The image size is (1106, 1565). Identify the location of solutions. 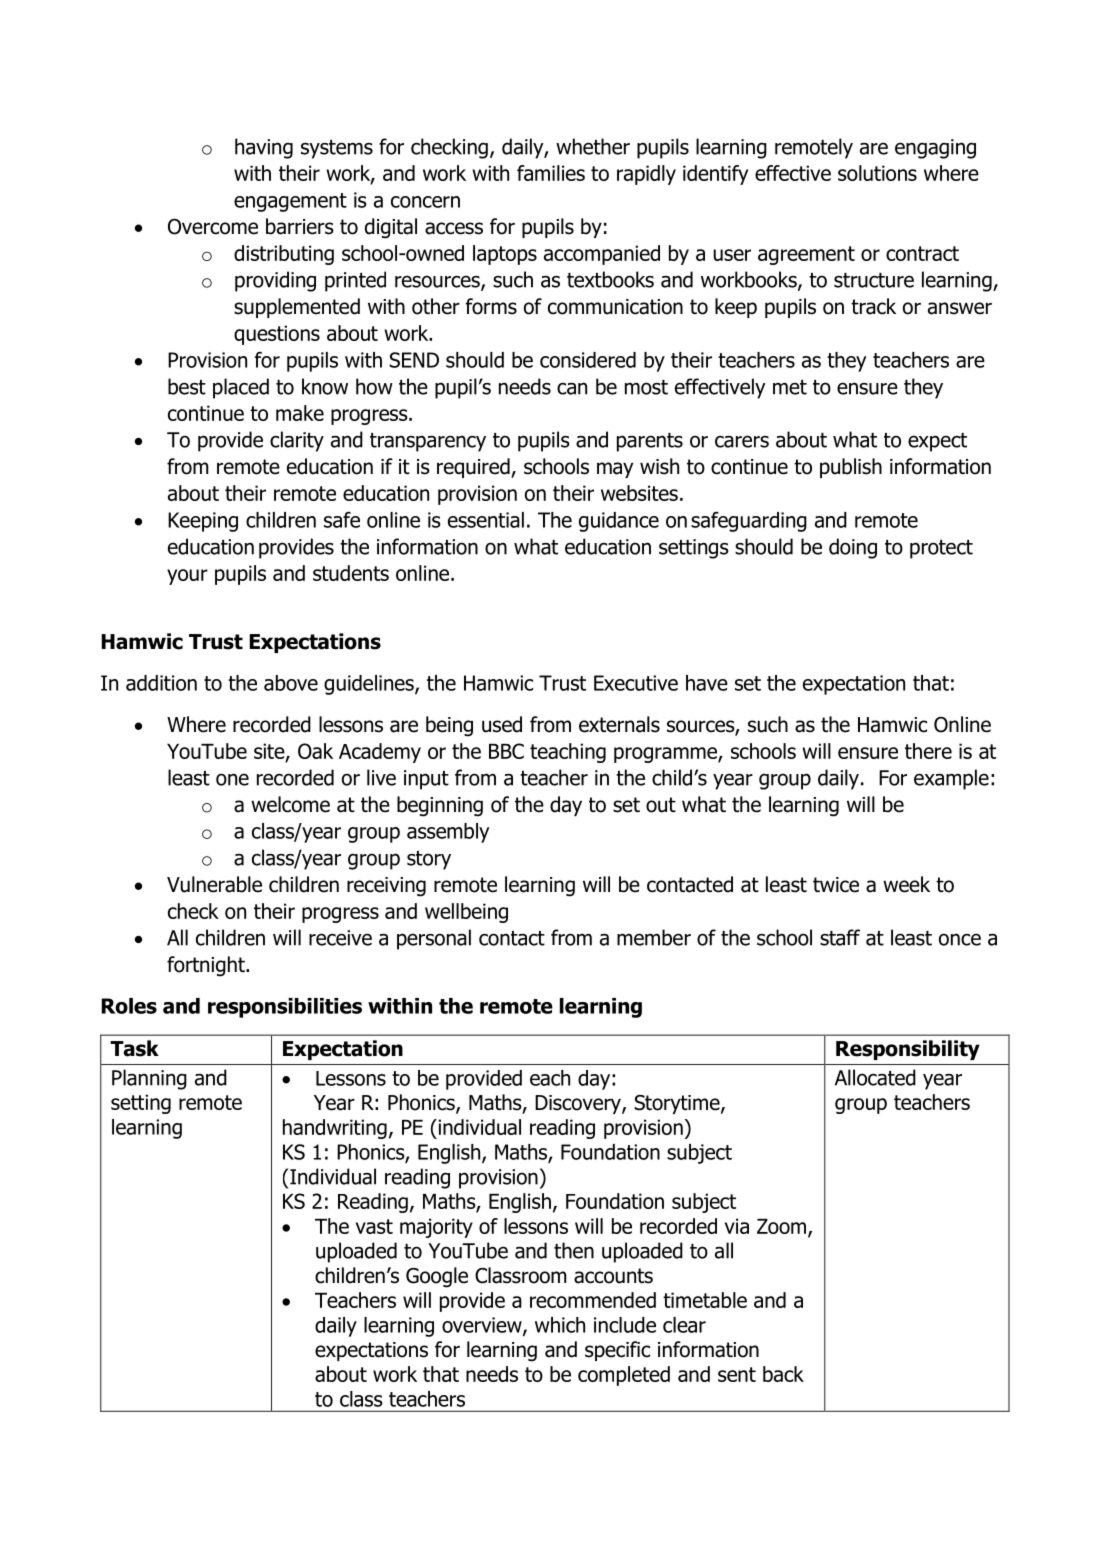
(877, 173).
